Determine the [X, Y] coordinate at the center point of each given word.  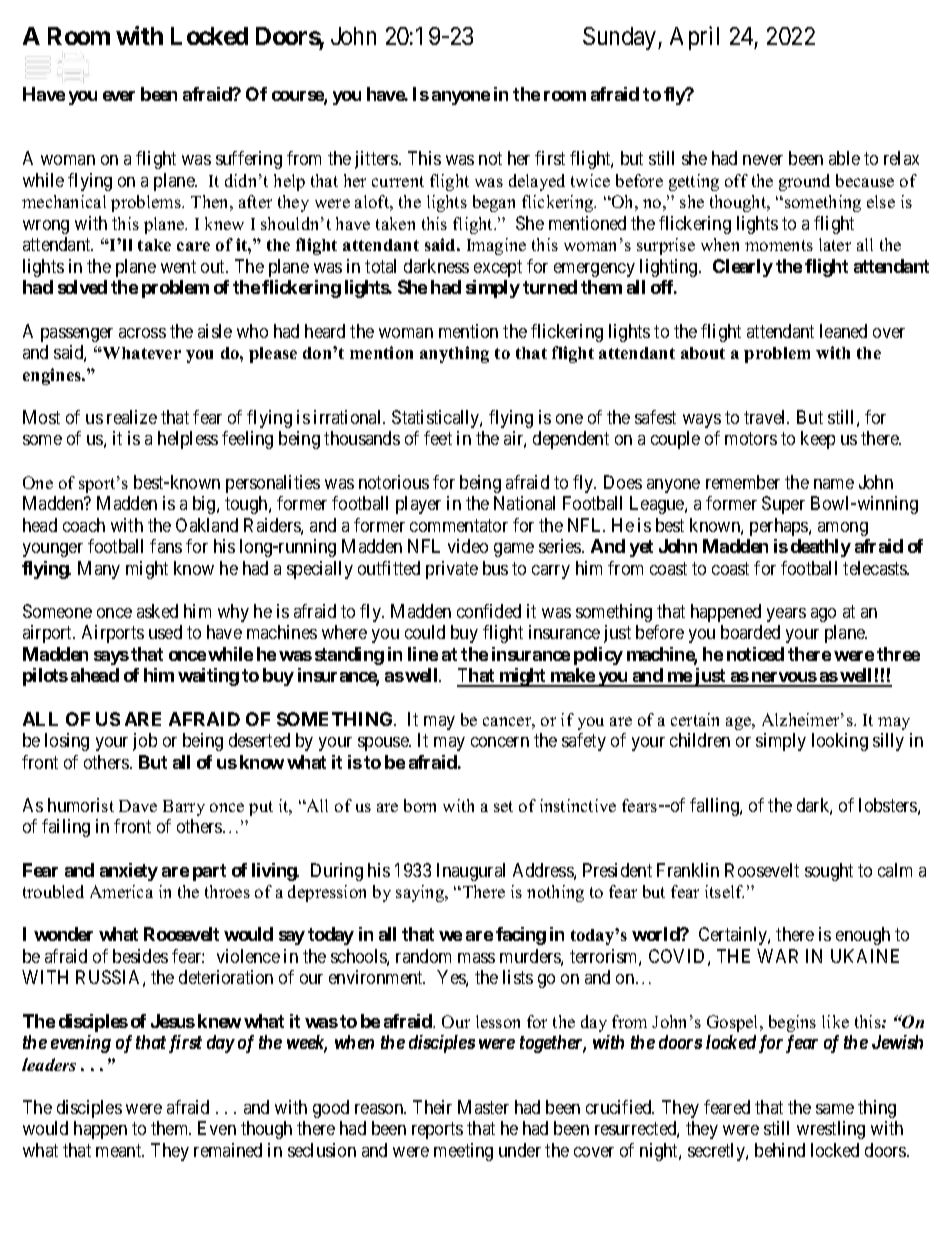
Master [483, 1107]
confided [489, 611]
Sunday [621, 38]
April [694, 38]
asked [157, 611]
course [298, 97]
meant [120, 1150]
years [786, 615]
